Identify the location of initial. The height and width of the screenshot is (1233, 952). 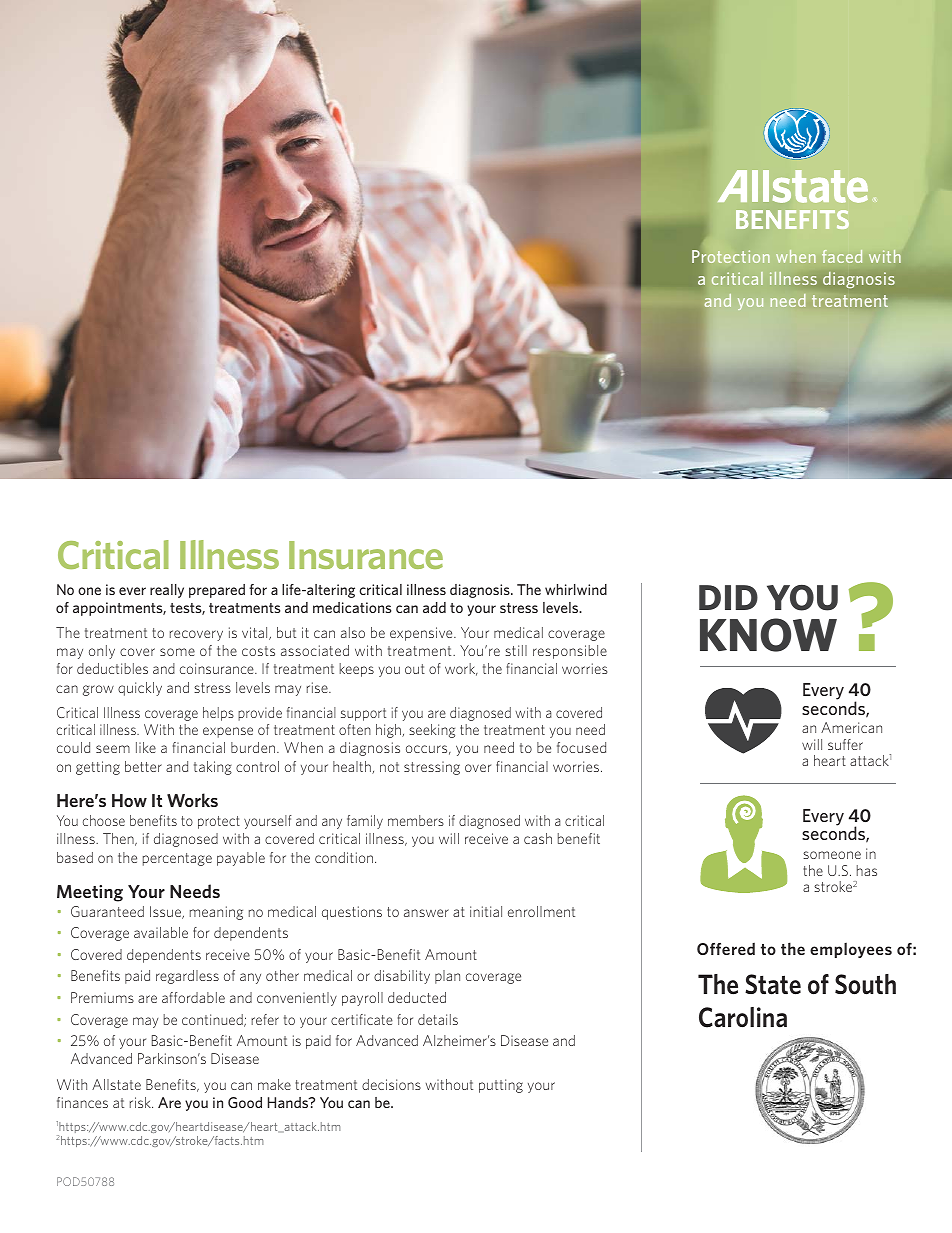
(486, 911).
